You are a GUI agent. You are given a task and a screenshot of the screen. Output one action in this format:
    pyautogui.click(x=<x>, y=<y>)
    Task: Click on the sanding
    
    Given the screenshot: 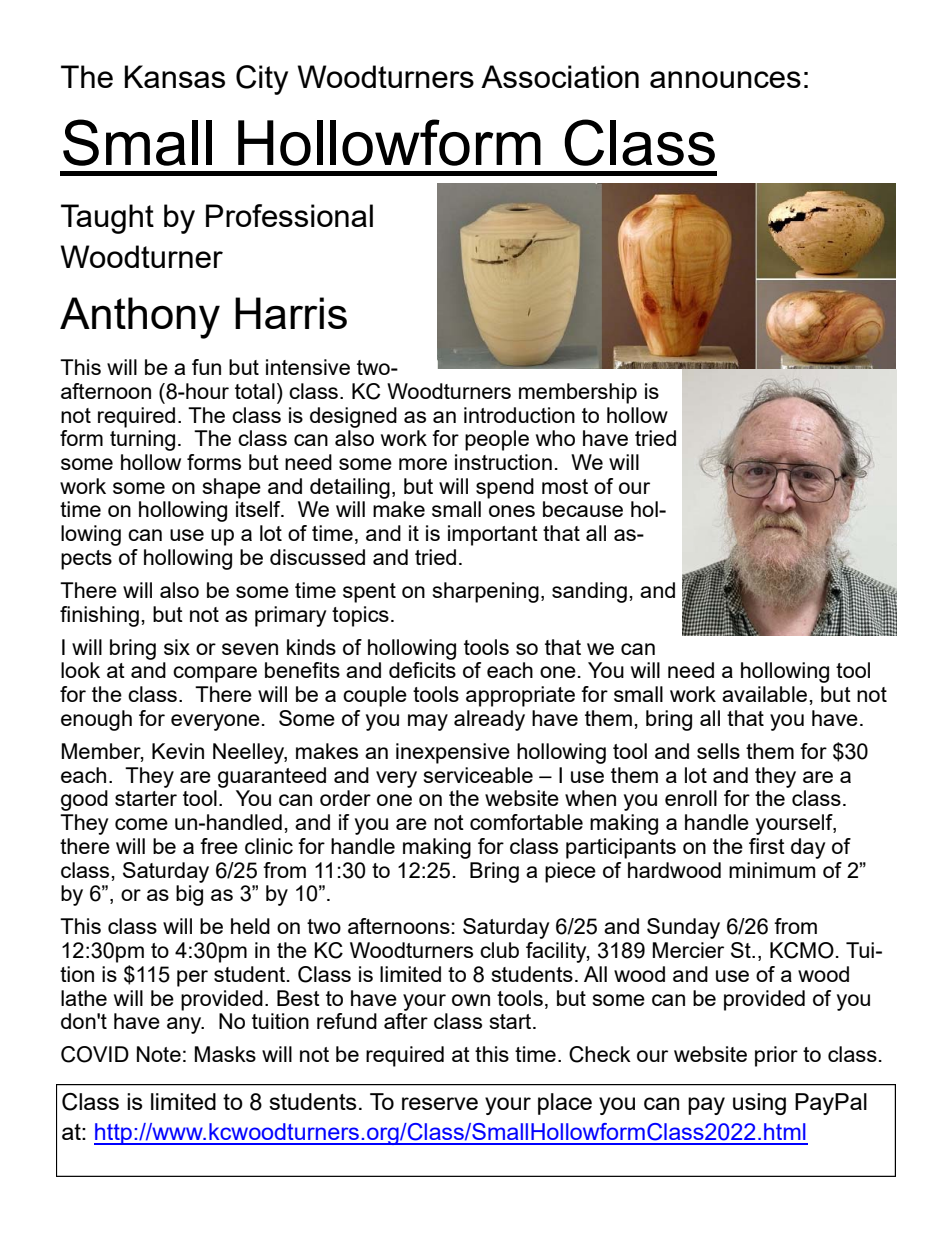 What is the action you would take?
    pyautogui.click(x=589, y=592)
